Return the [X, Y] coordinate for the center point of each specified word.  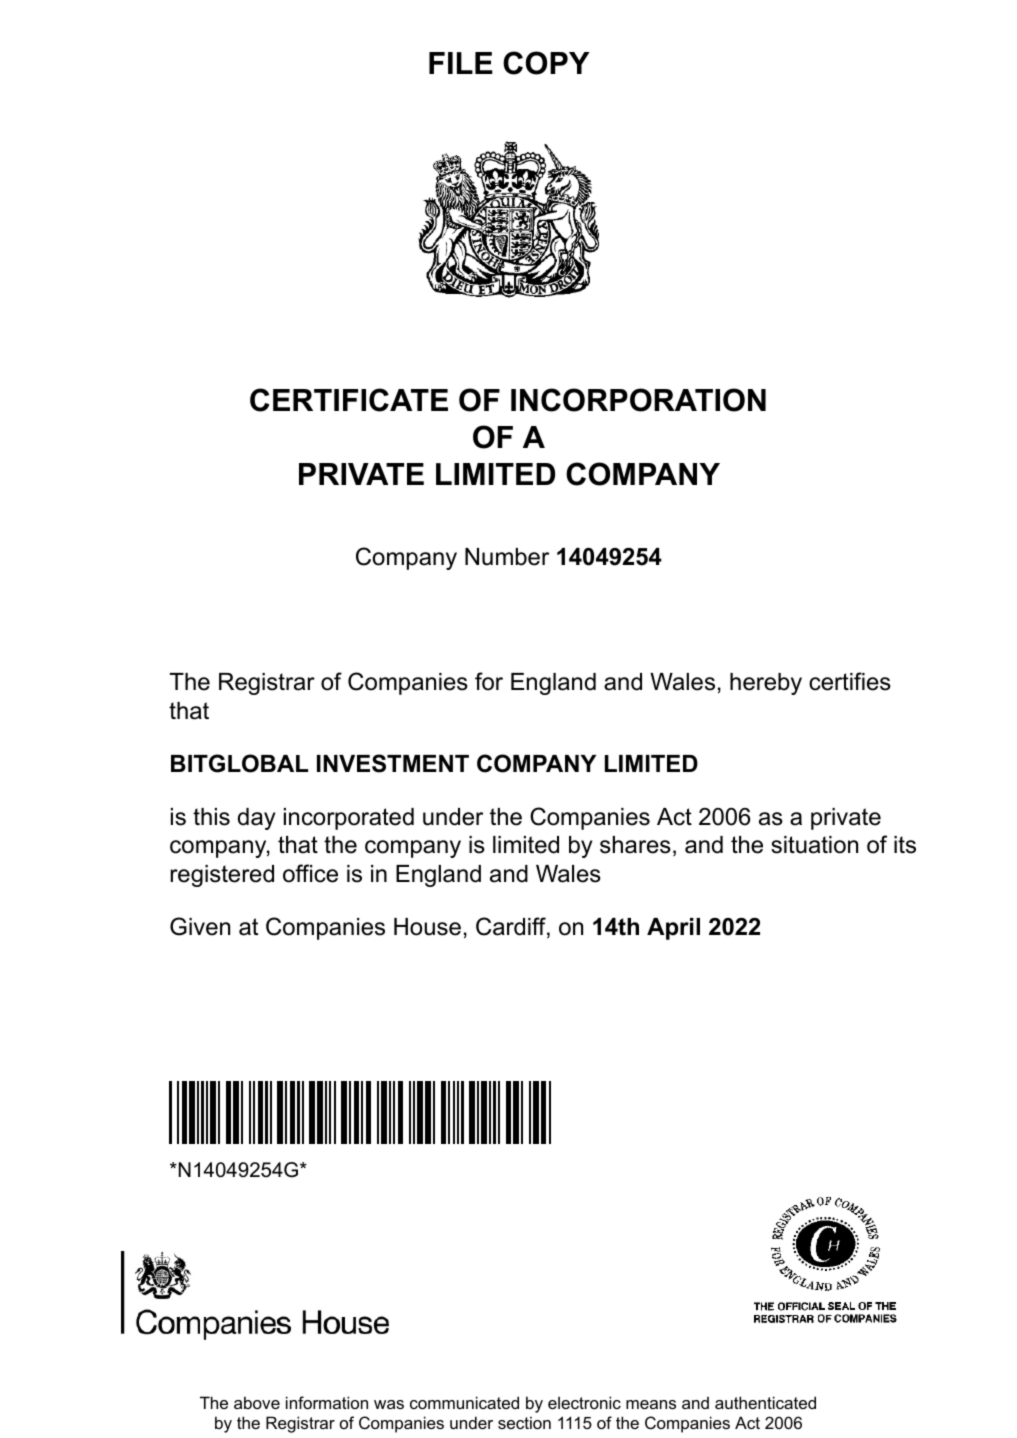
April [673, 929]
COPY [546, 63]
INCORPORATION [638, 400]
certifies [850, 681]
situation [814, 845]
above [257, 1402]
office [310, 873]
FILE [461, 63]
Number [507, 557]
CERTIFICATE [349, 400]
